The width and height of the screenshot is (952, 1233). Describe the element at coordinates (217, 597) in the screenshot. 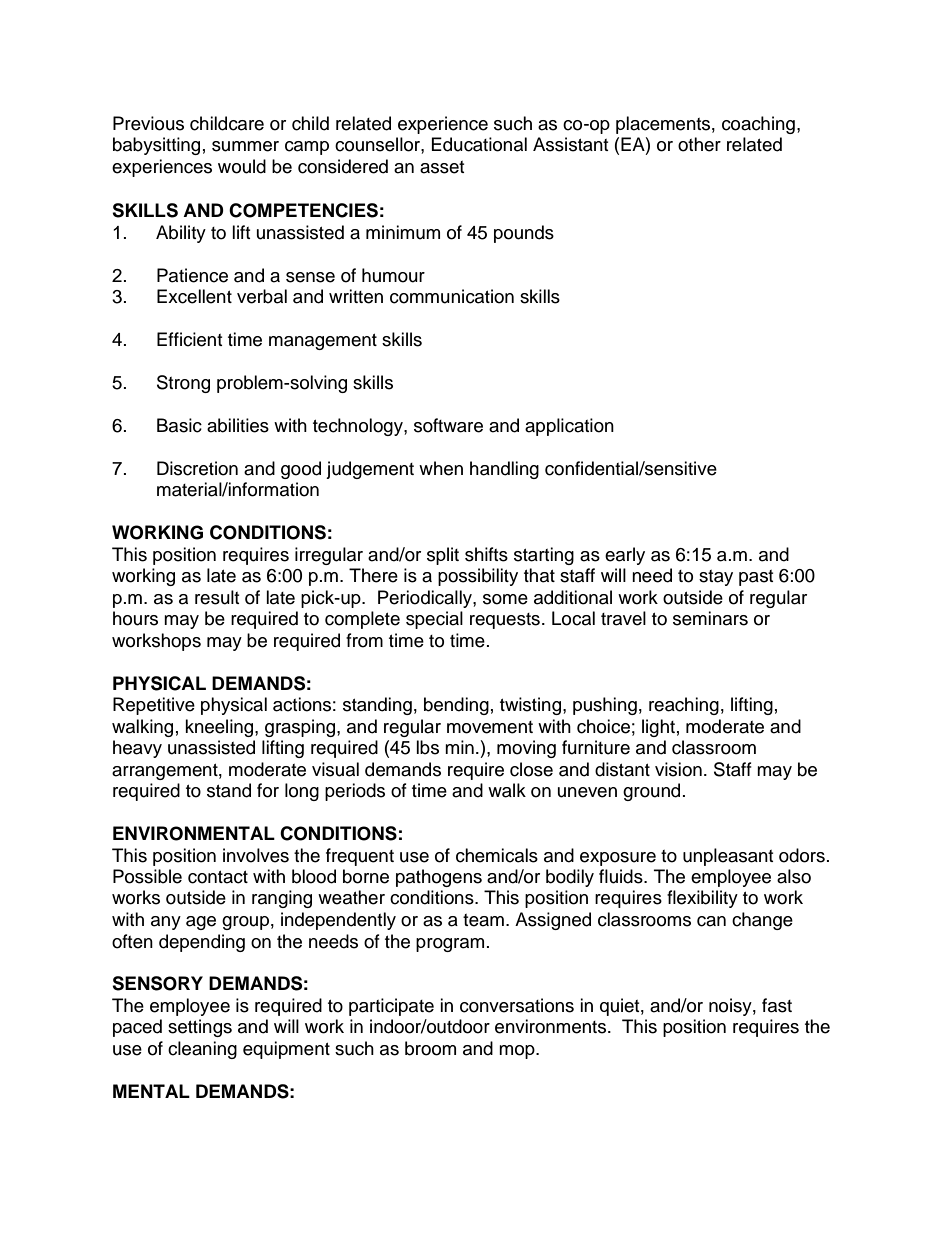

I see `result` at that location.
